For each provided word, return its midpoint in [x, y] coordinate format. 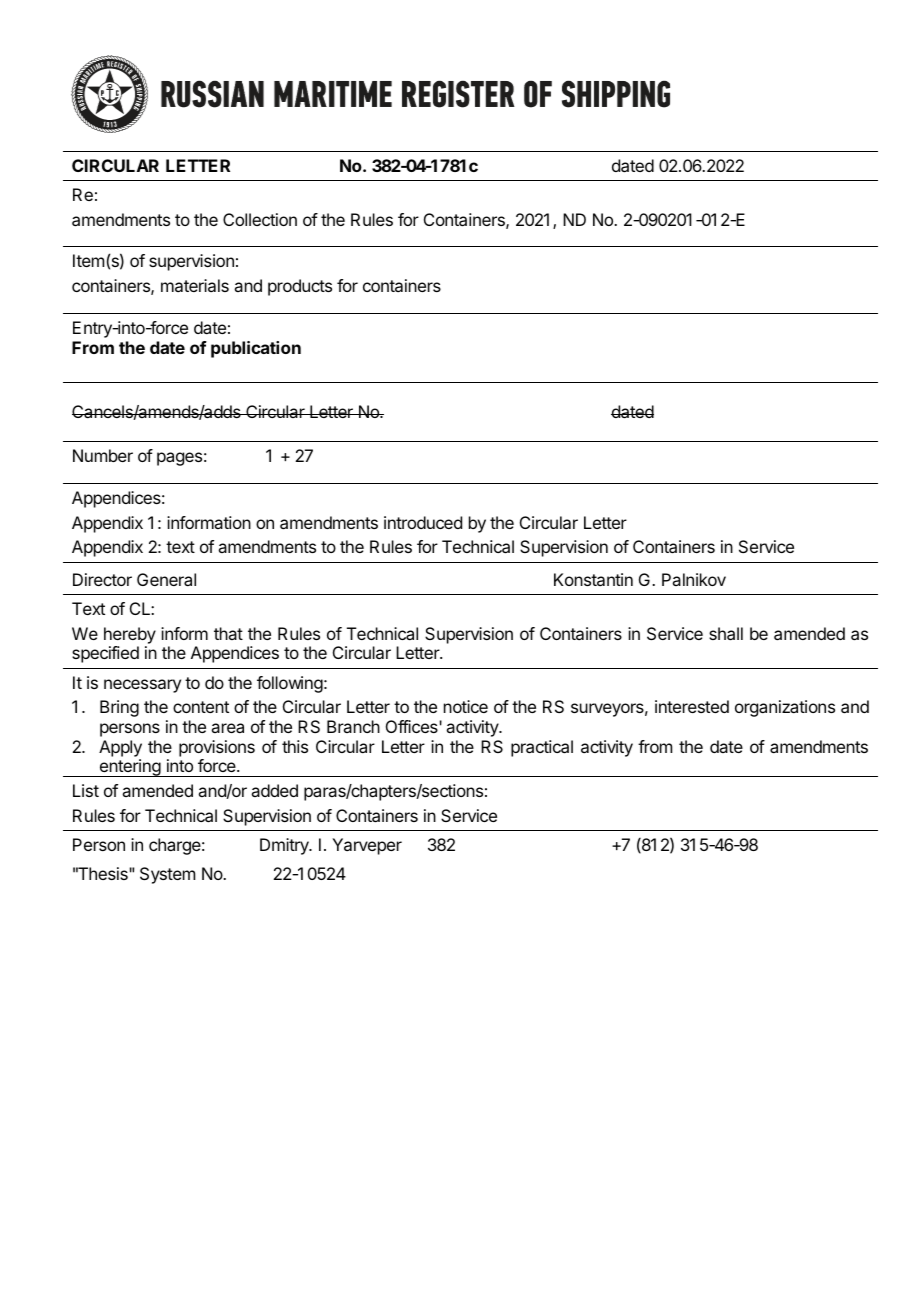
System [167, 875]
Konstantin [593, 579]
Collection [260, 219]
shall [726, 633]
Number [103, 455]
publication [256, 349]
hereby [130, 635]
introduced [423, 522]
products [300, 287]
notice [466, 706]
